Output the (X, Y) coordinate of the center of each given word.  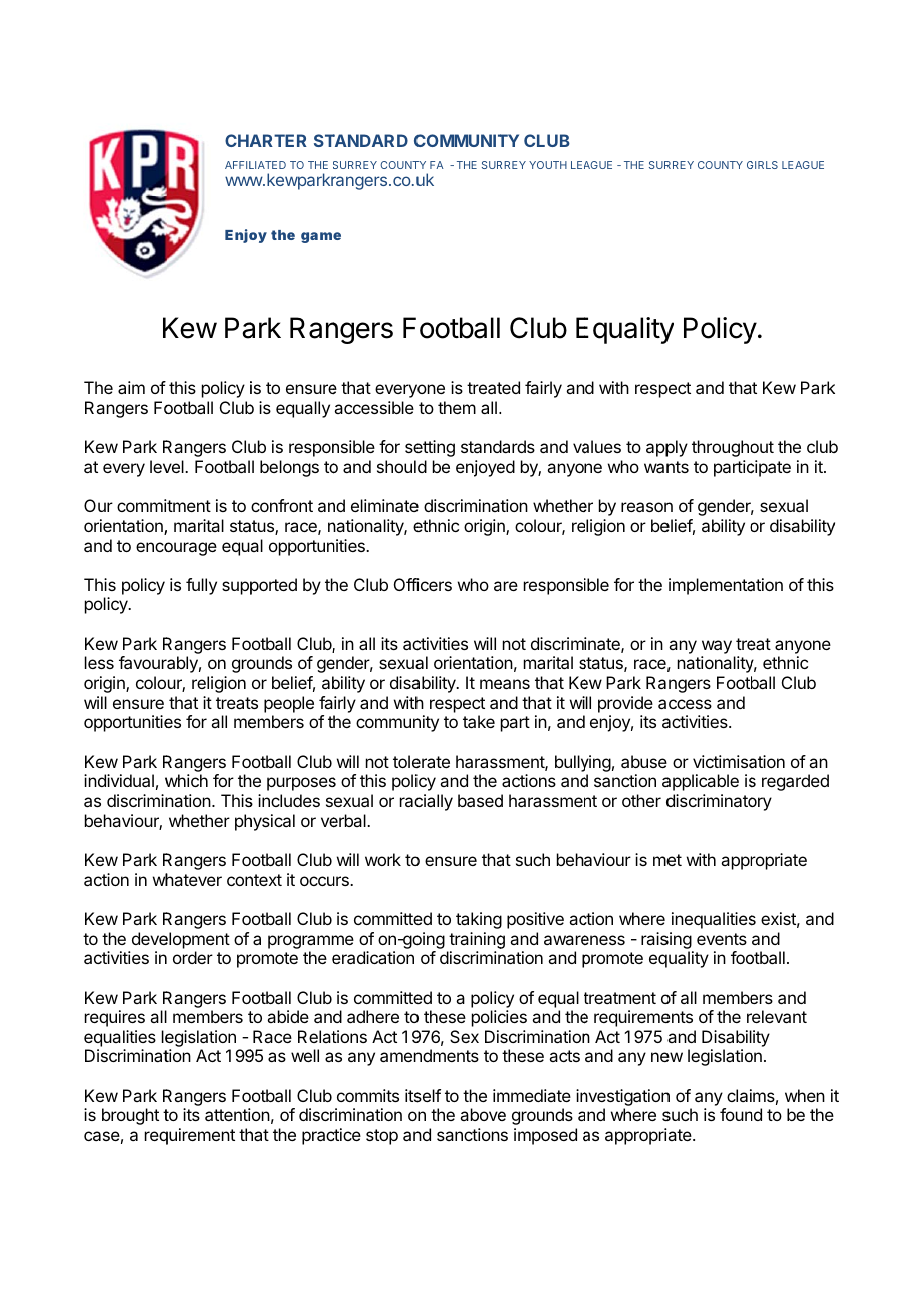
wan (660, 468)
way (717, 647)
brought (130, 1116)
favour (143, 662)
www (244, 181)
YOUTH (548, 165)
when (805, 1095)
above (483, 1114)
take (479, 721)
